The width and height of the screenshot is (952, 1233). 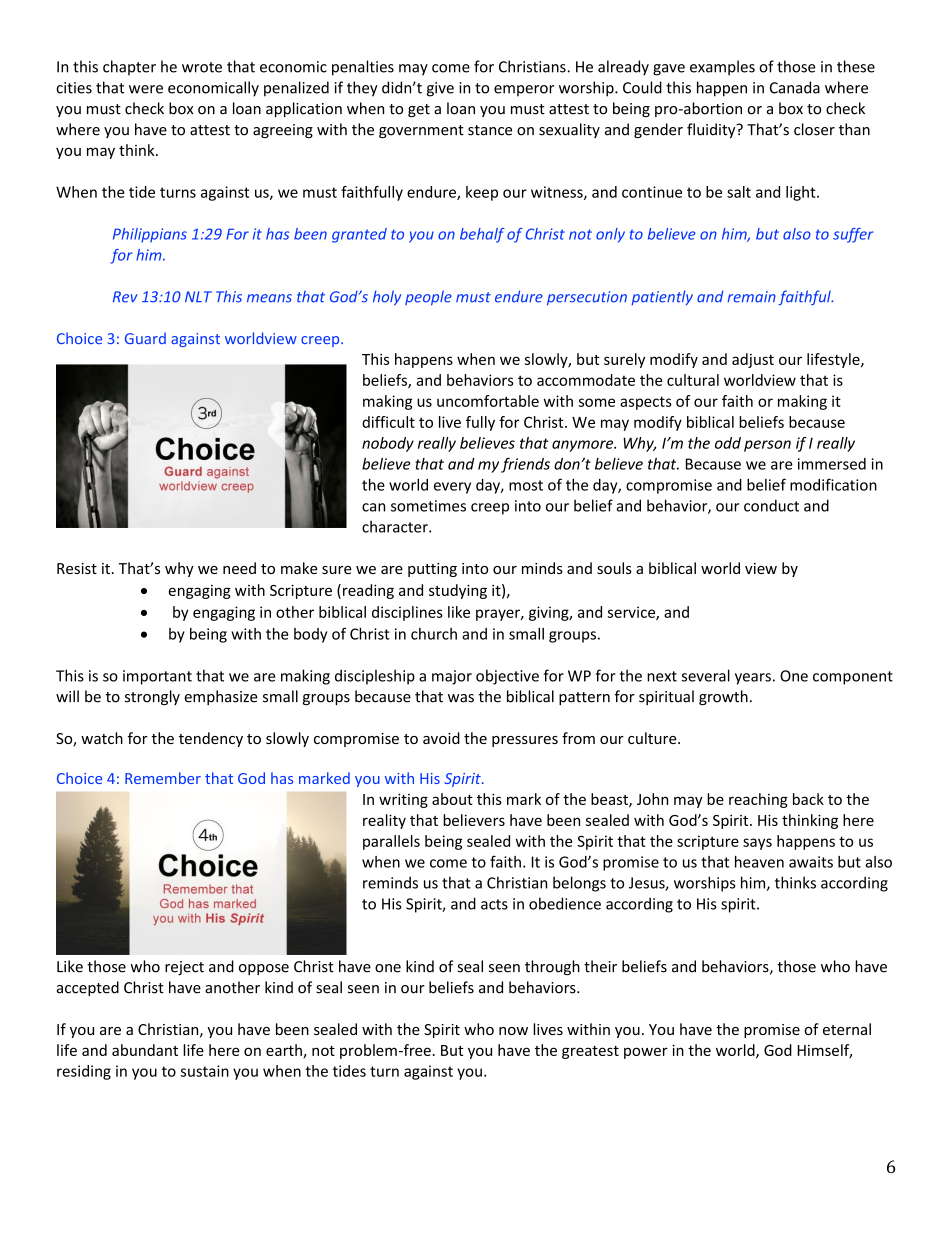 What do you see at coordinates (440, 89) in the screenshot?
I see `give` at bounding box center [440, 89].
